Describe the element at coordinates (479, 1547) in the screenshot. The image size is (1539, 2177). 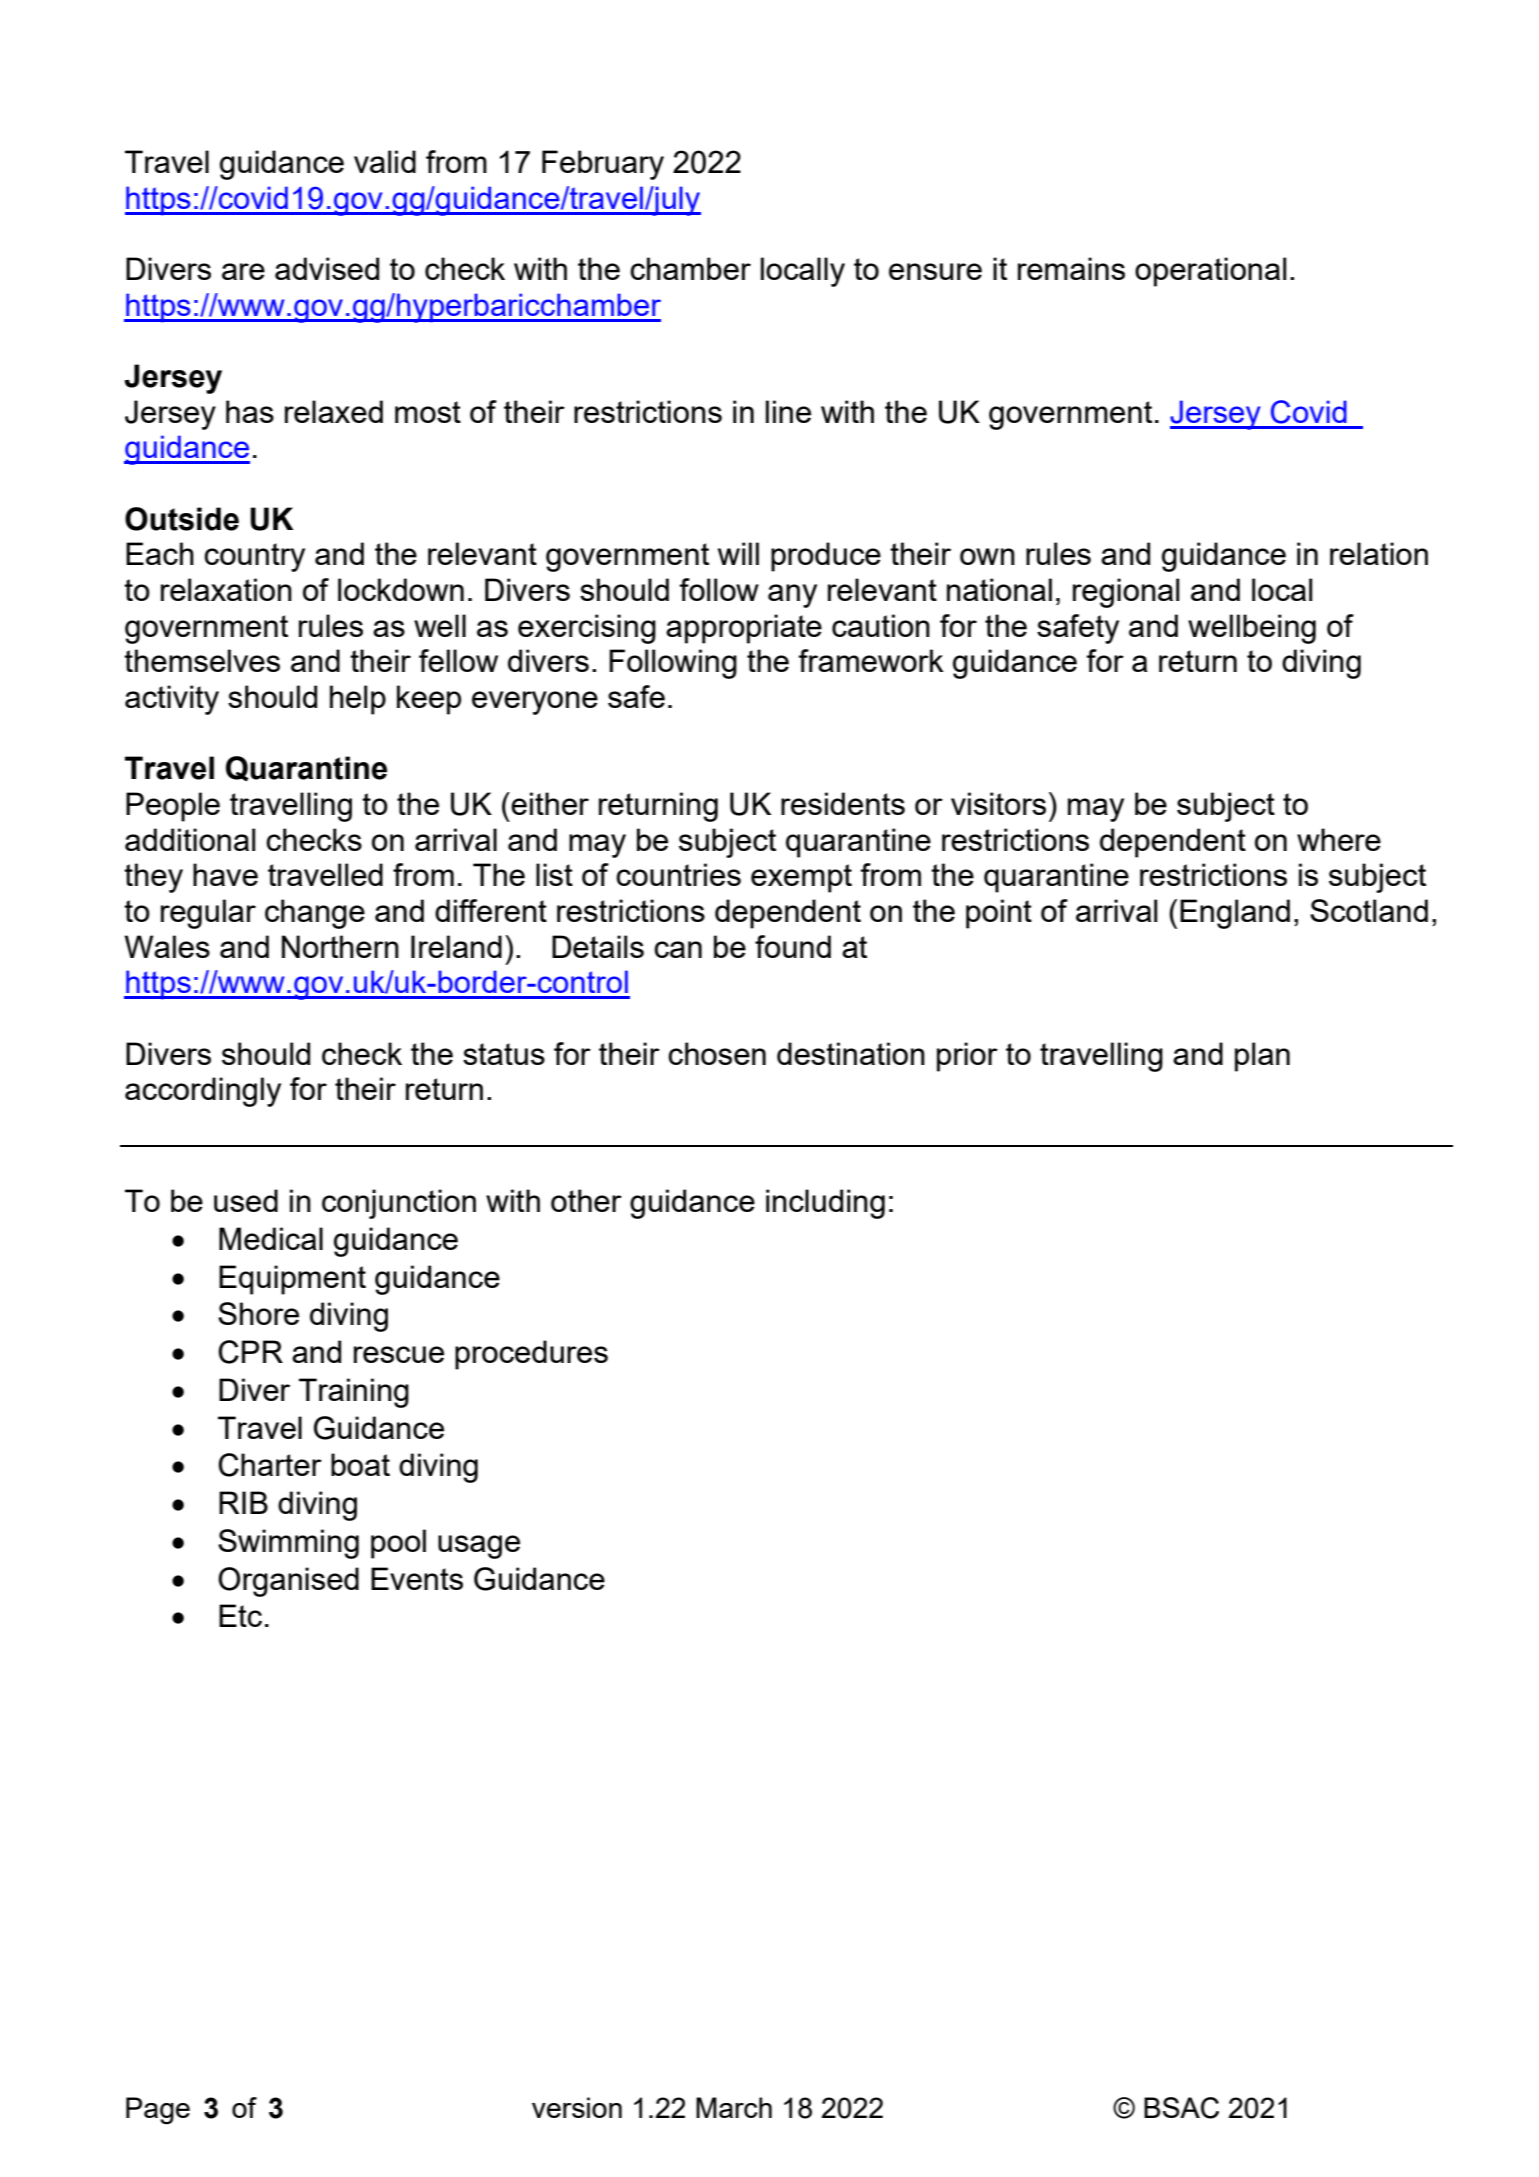
I see `usage` at that location.
